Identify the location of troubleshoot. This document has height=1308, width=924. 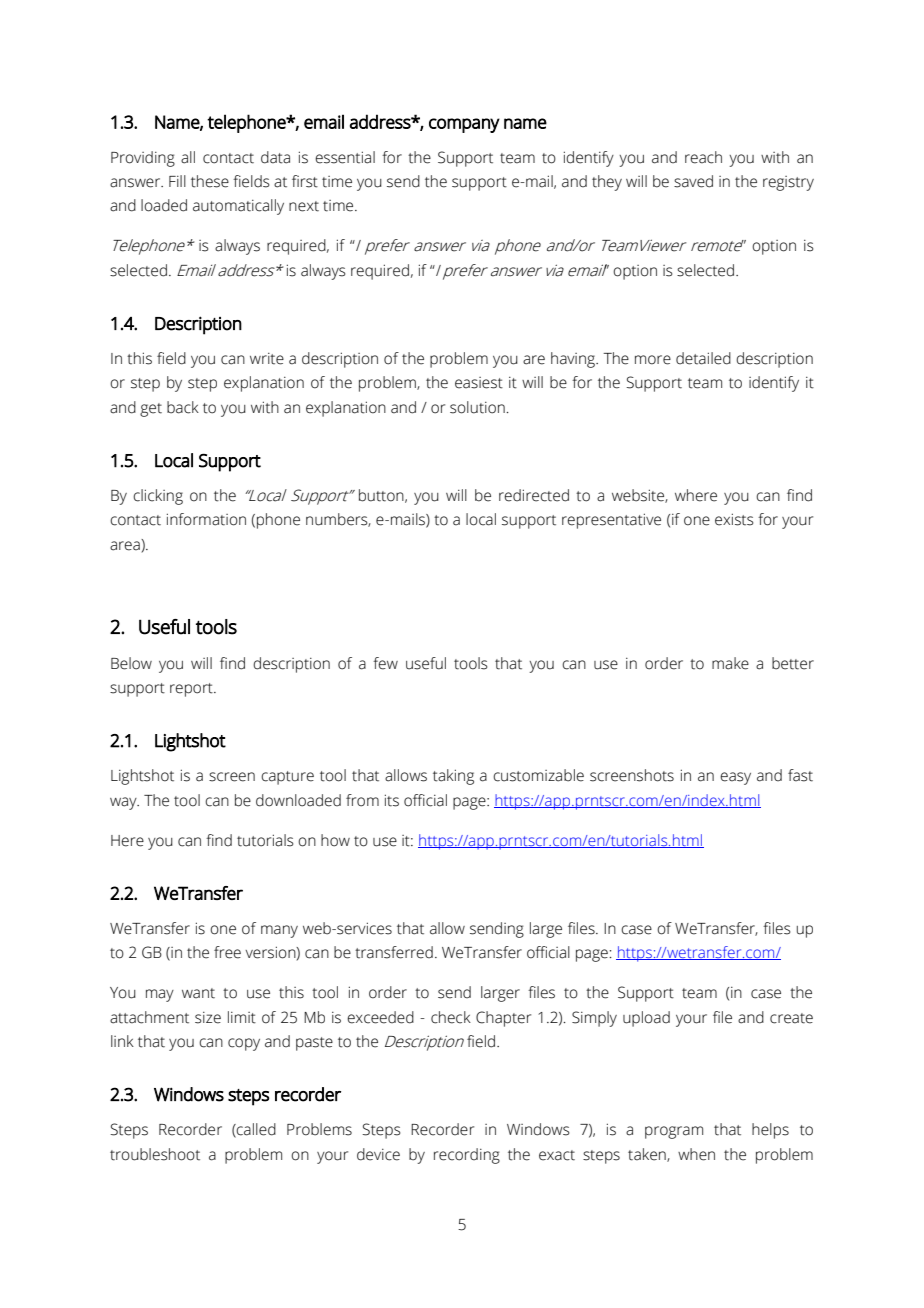
(155, 1154).
